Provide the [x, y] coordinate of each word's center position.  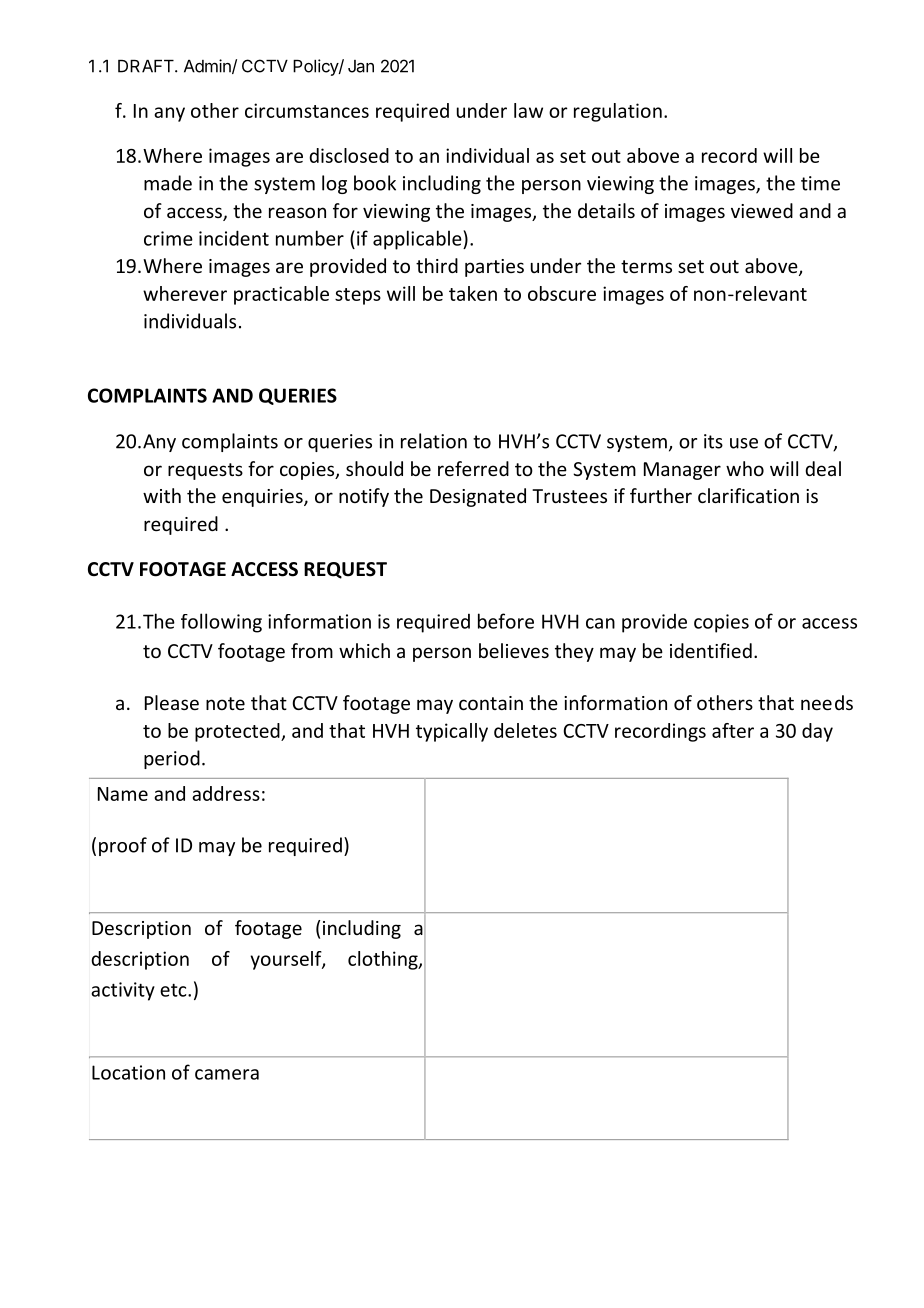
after [733, 730]
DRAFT [147, 66]
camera [227, 1074]
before [506, 621]
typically [452, 732]
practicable [281, 295]
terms [646, 266]
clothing [384, 960]
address [226, 793]
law [528, 110]
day [817, 732]
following [221, 623]
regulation [618, 112]
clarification [748, 495]
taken [473, 293]
